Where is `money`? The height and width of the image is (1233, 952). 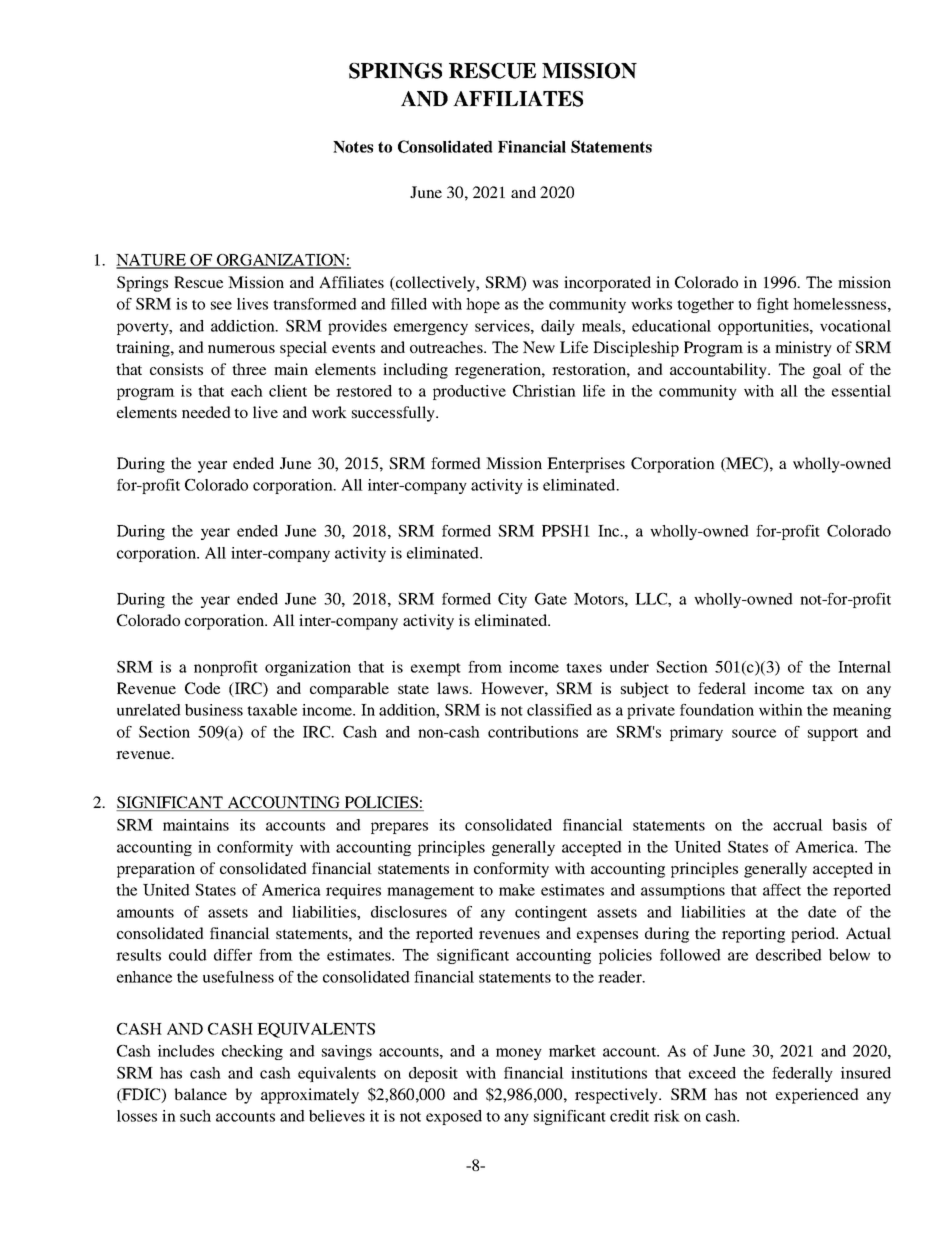
money is located at coordinates (519, 1054).
